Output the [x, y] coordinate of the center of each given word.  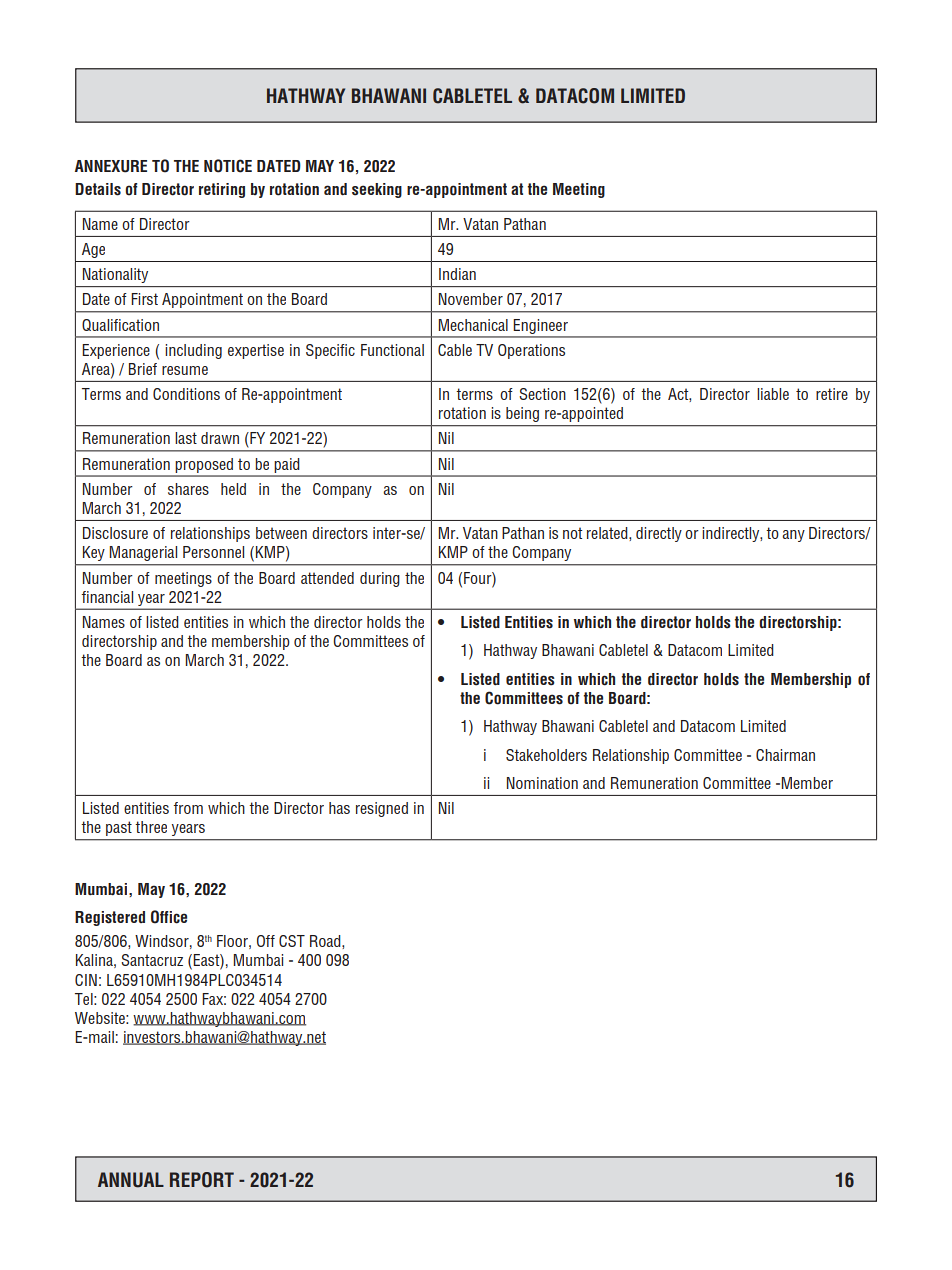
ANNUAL [131, 1180]
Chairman [785, 755]
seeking [377, 190]
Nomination [542, 783]
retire [832, 394]
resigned [382, 809]
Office [169, 917]
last [186, 438]
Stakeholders [546, 755]
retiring [222, 190]
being [522, 414]
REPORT [202, 1180]
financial [107, 597]
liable [773, 394]
